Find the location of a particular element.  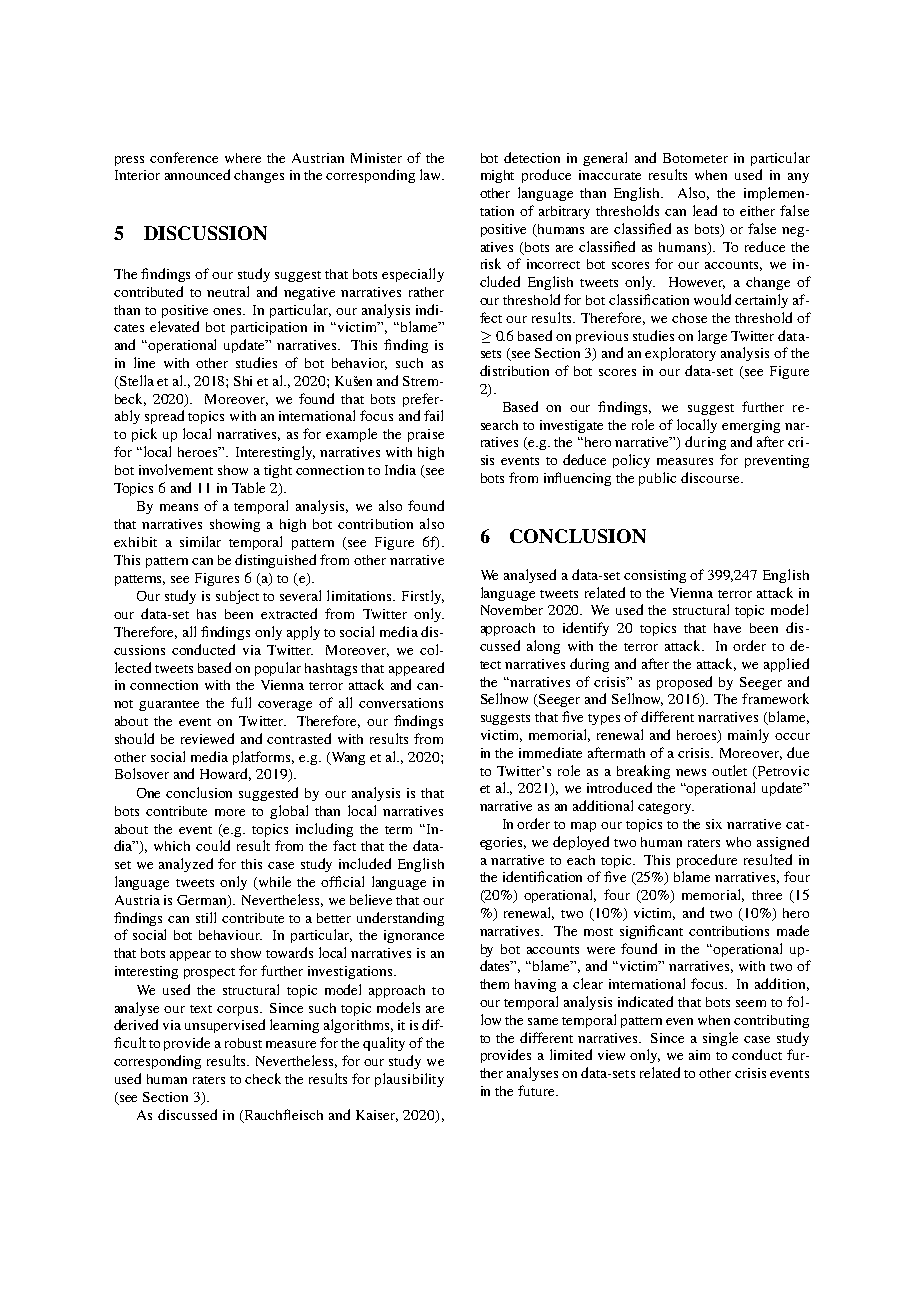

law is located at coordinates (432, 174).
